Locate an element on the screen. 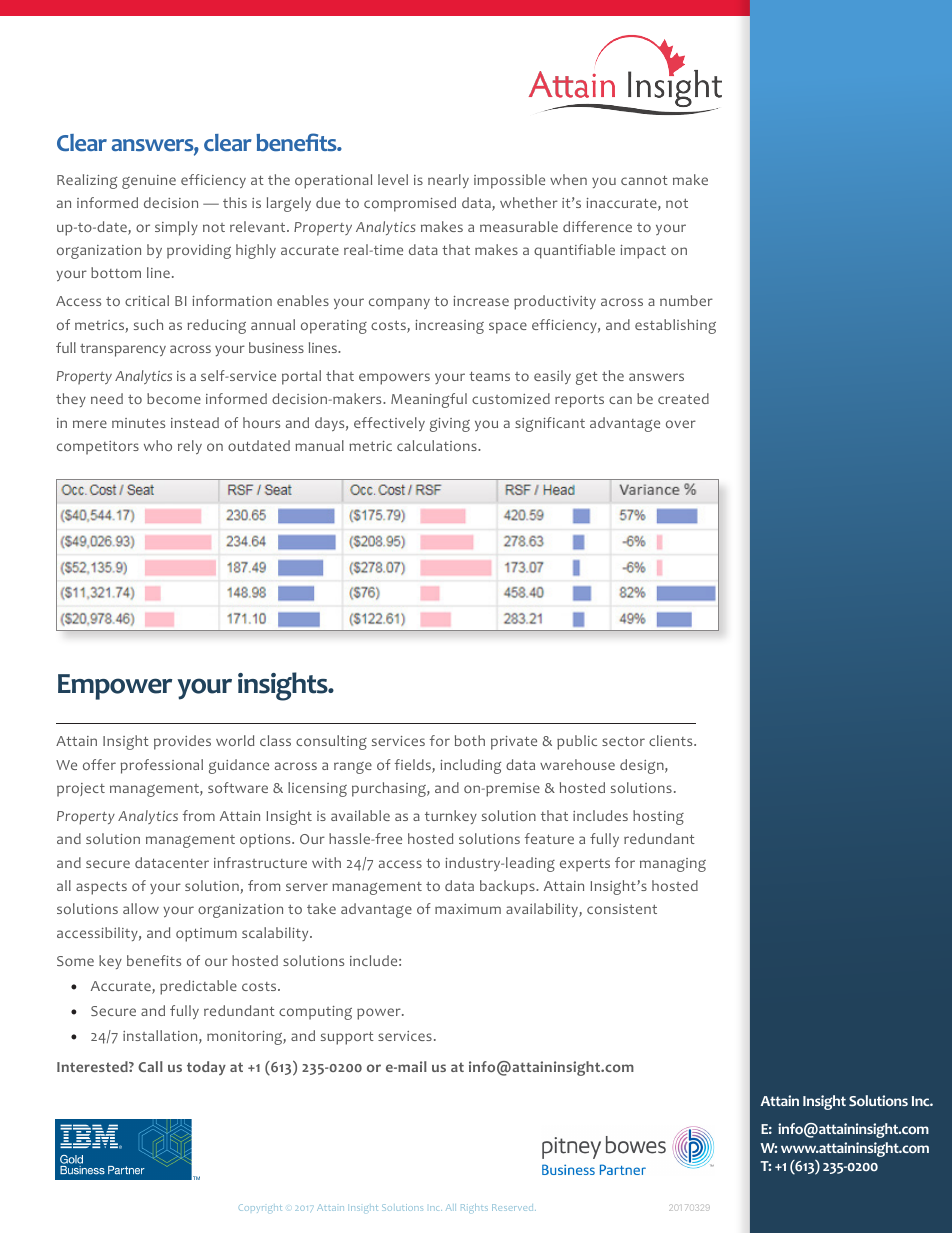 This screenshot has width=952, height=1233. available is located at coordinates (360, 815).
